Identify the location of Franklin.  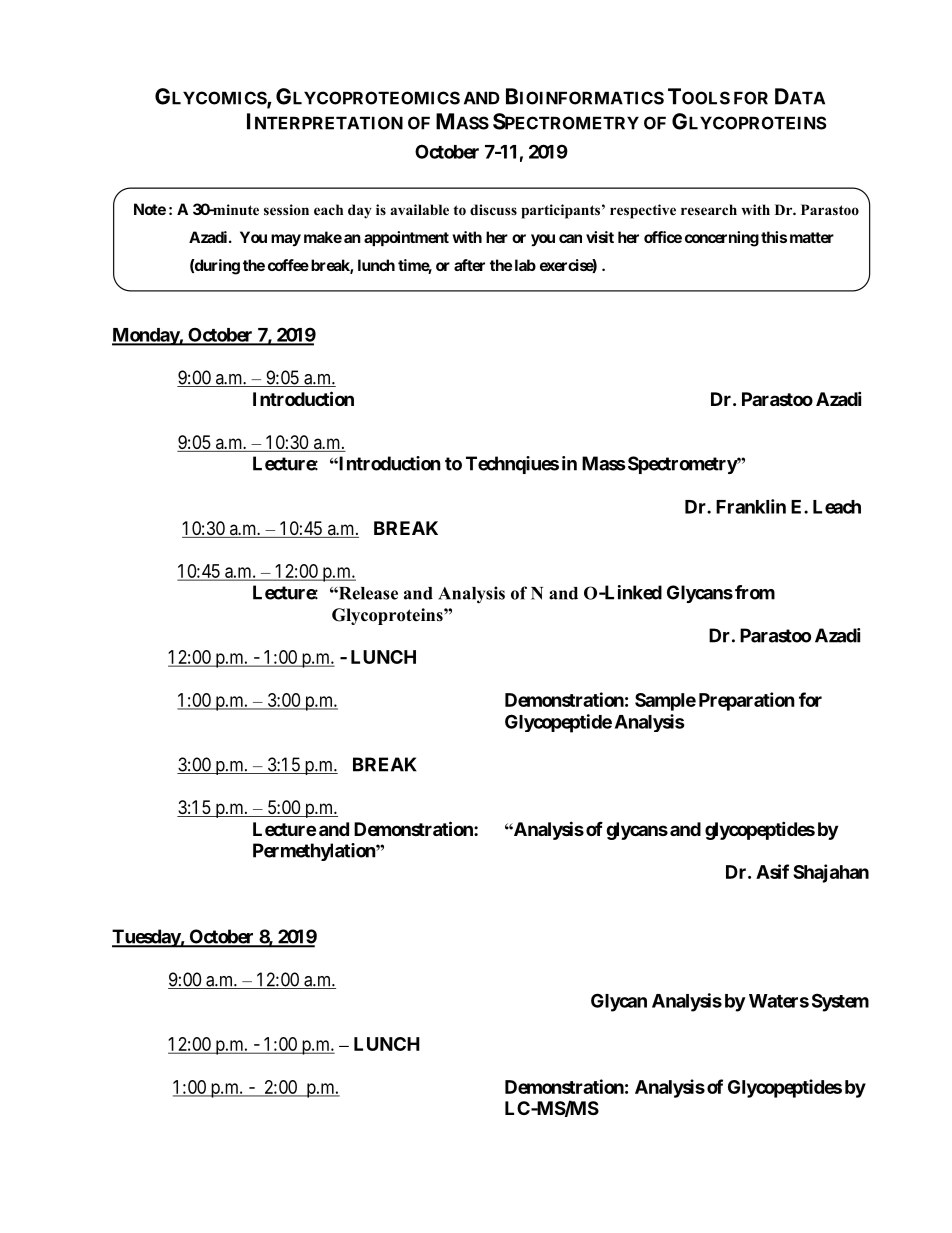
(751, 506).
